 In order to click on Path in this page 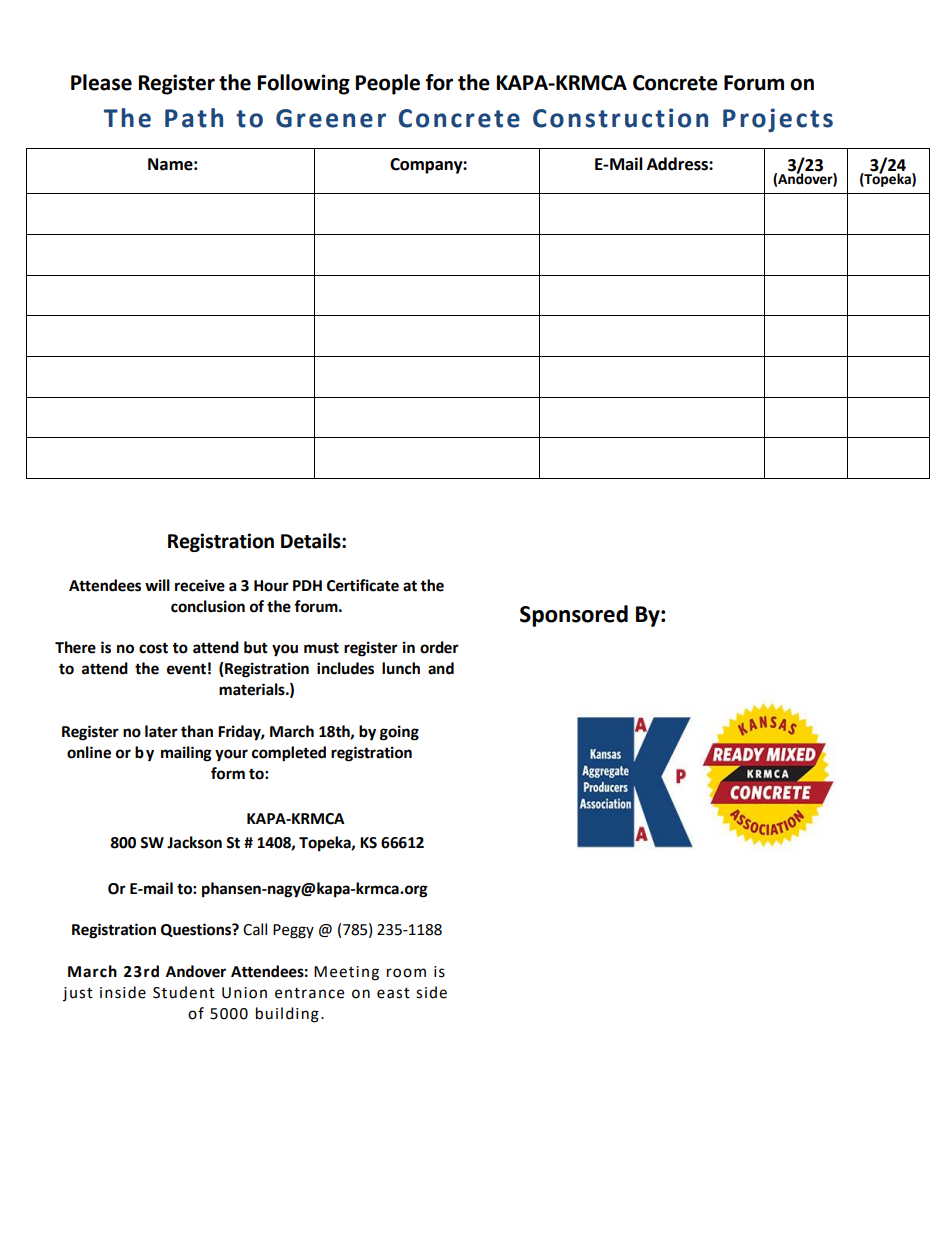, I will do `click(194, 118)`.
